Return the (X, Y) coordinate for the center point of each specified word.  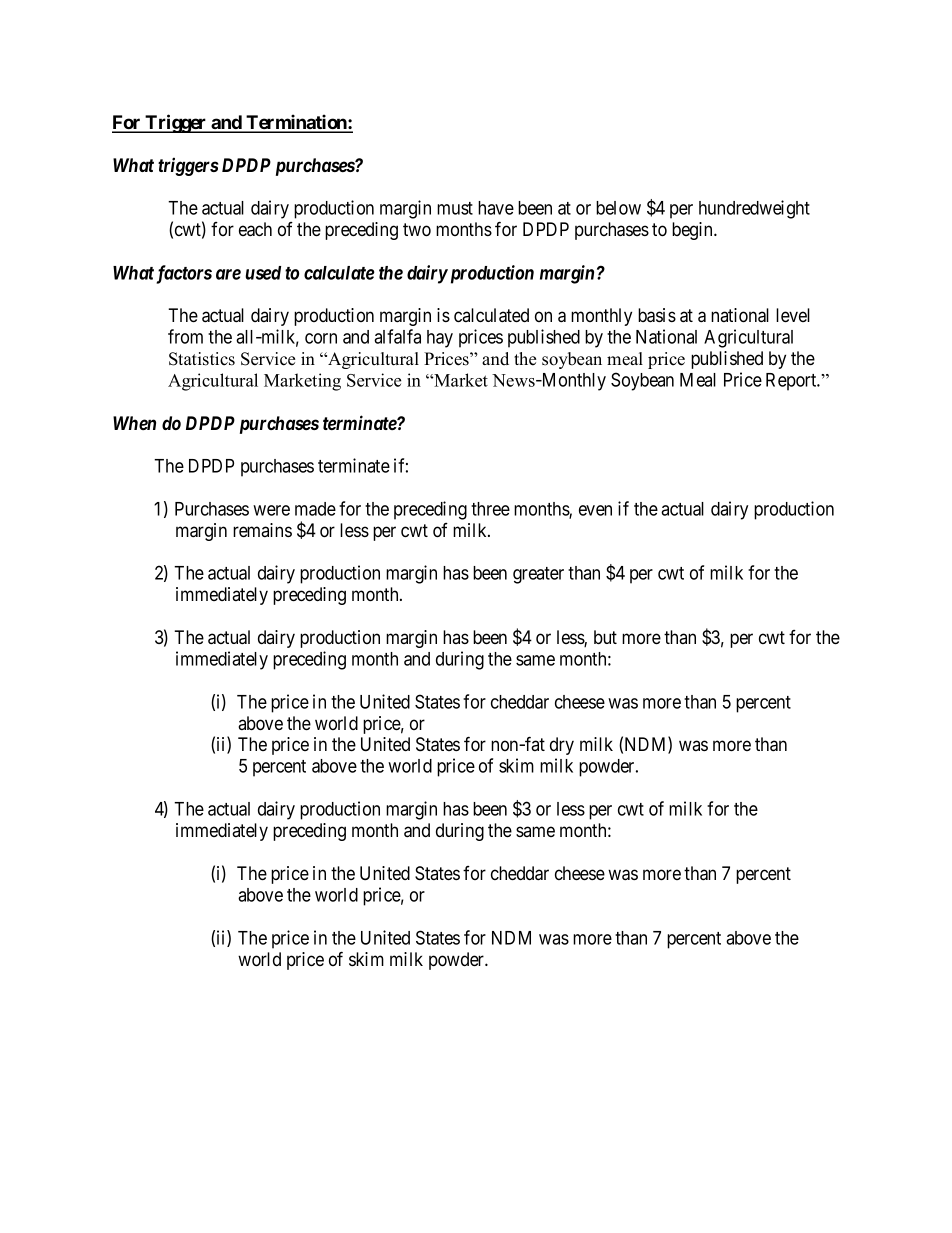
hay (440, 339)
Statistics (202, 359)
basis (657, 315)
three (490, 509)
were (271, 510)
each (255, 229)
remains (262, 530)
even (595, 510)
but (605, 637)
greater (538, 575)
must (455, 208)
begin (693, 231)
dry (562, 746)
